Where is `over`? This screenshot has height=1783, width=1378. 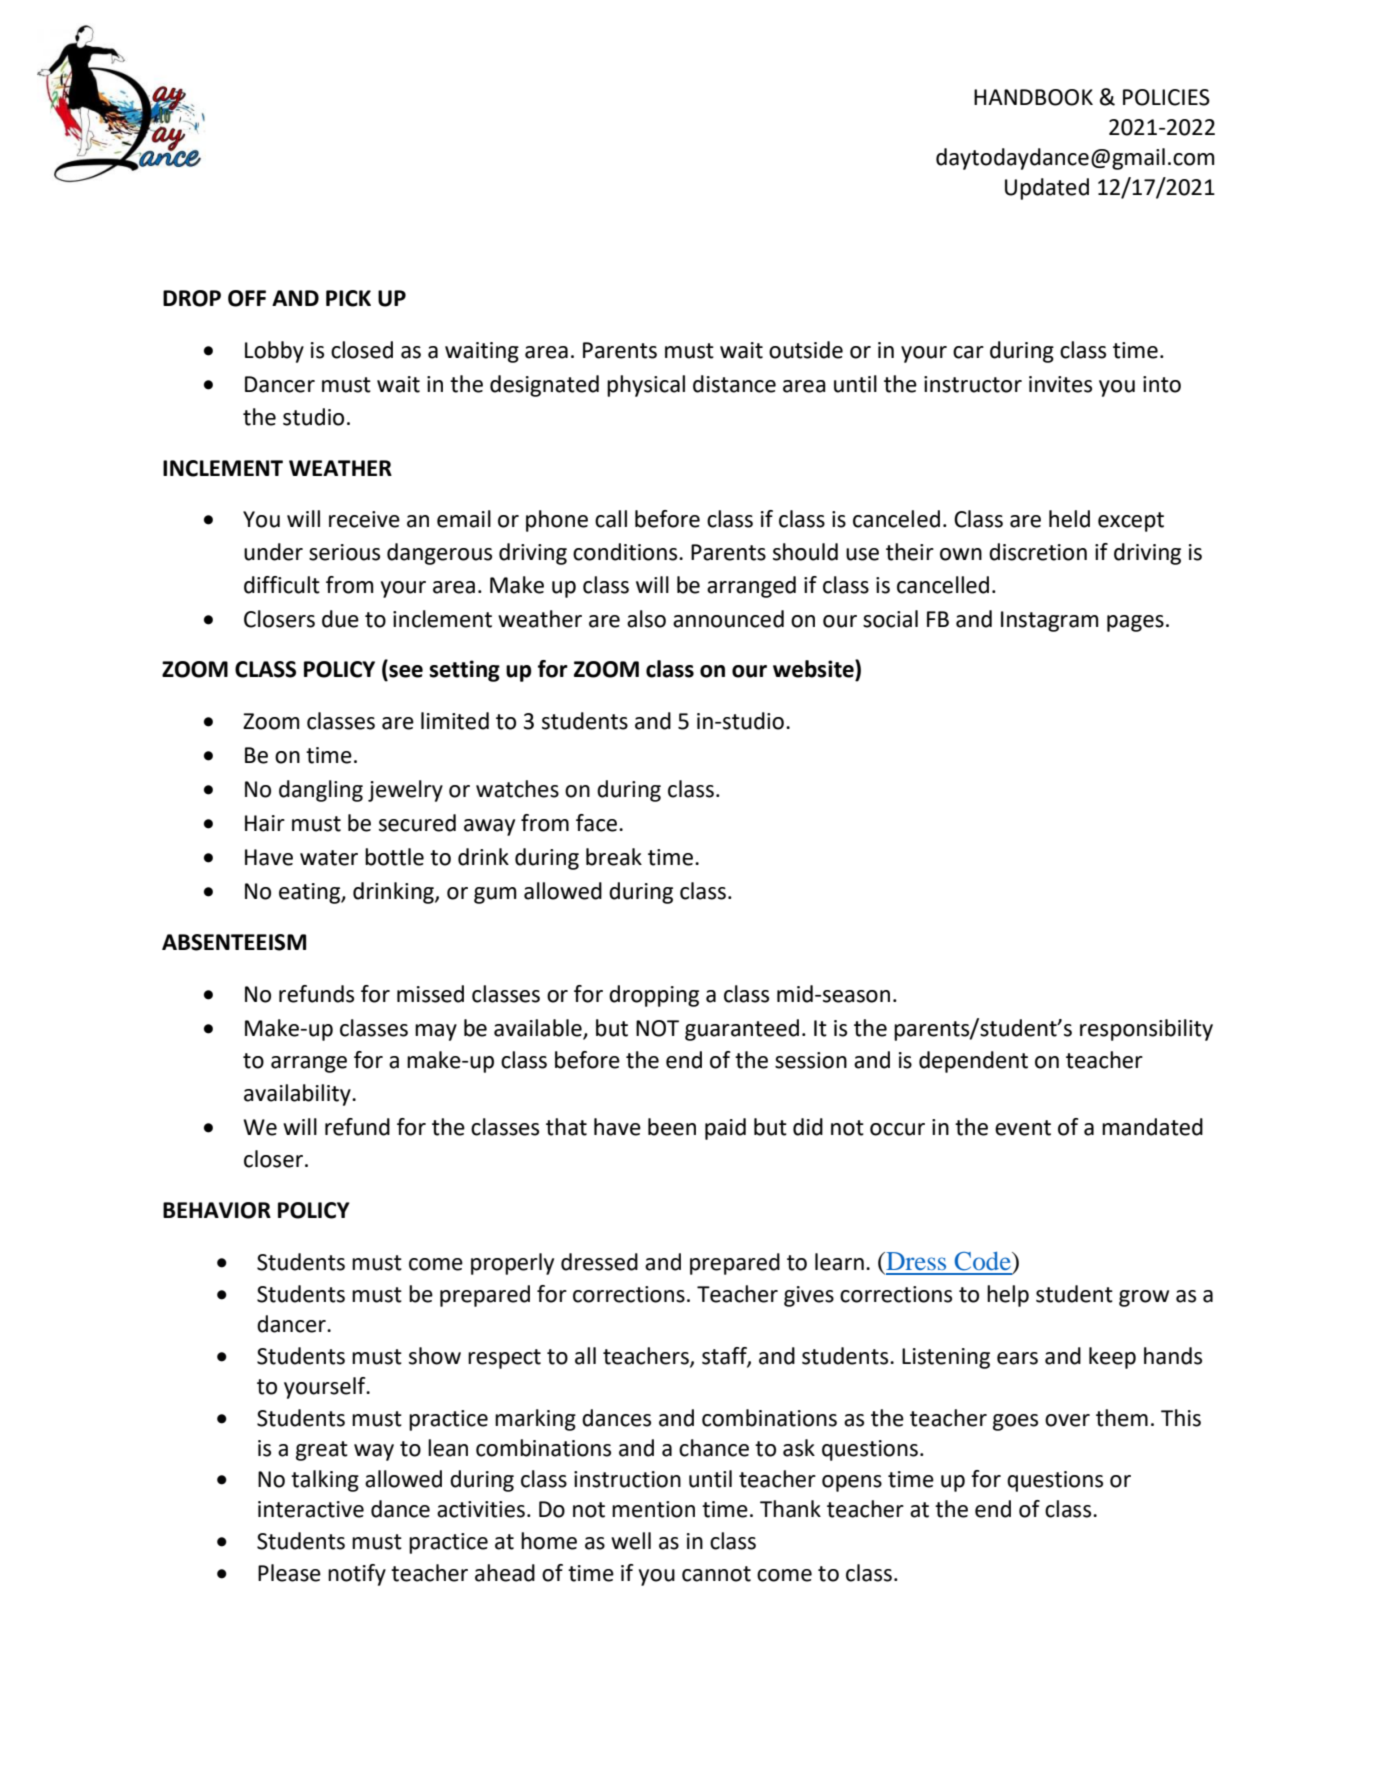
over is located at coordinates (1067, 1420).
